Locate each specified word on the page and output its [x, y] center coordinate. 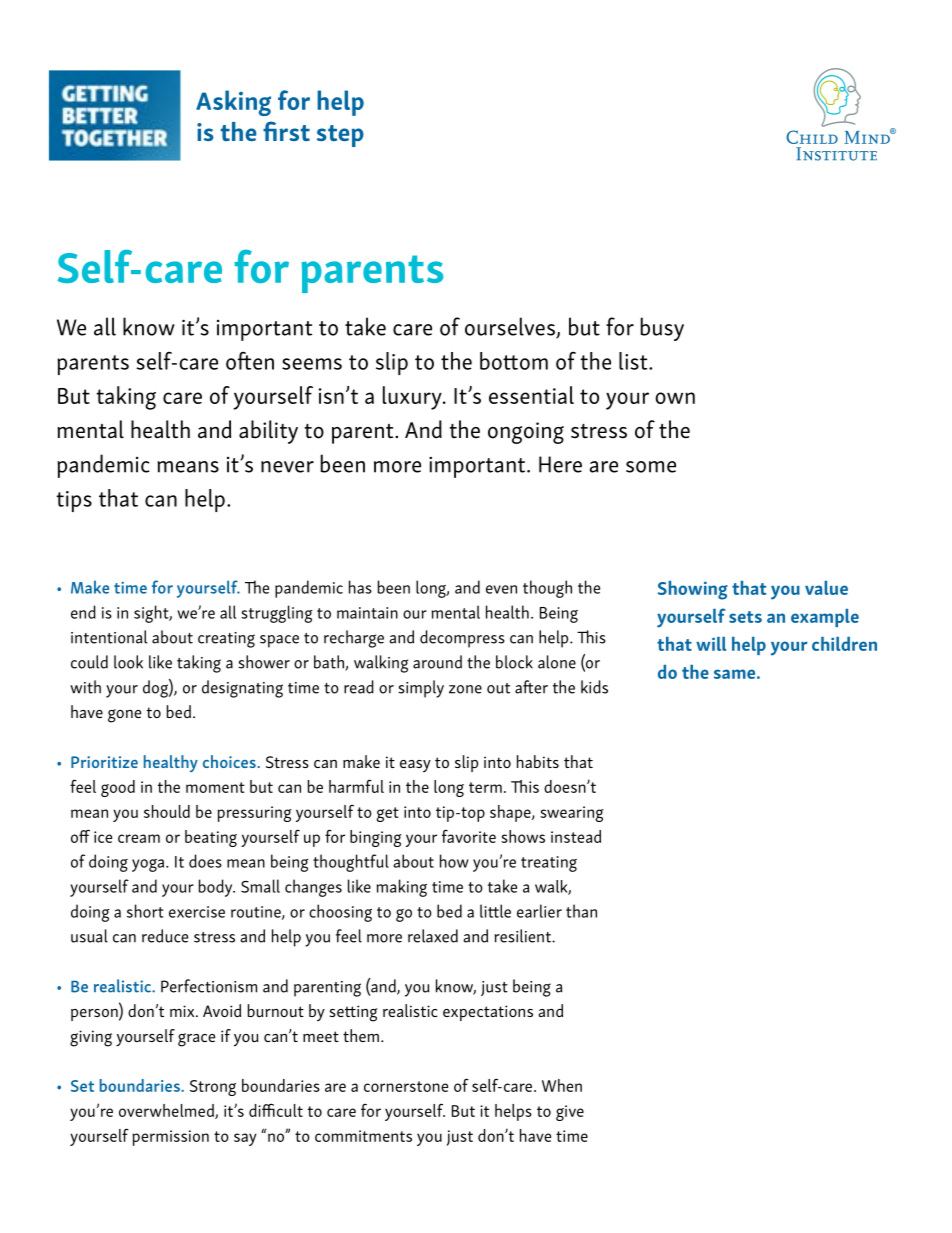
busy [662, 329]
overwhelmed [167, 1111]
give [570, 1113]
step [340, 136]
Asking [233, 103]
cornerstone [406, 1086]
